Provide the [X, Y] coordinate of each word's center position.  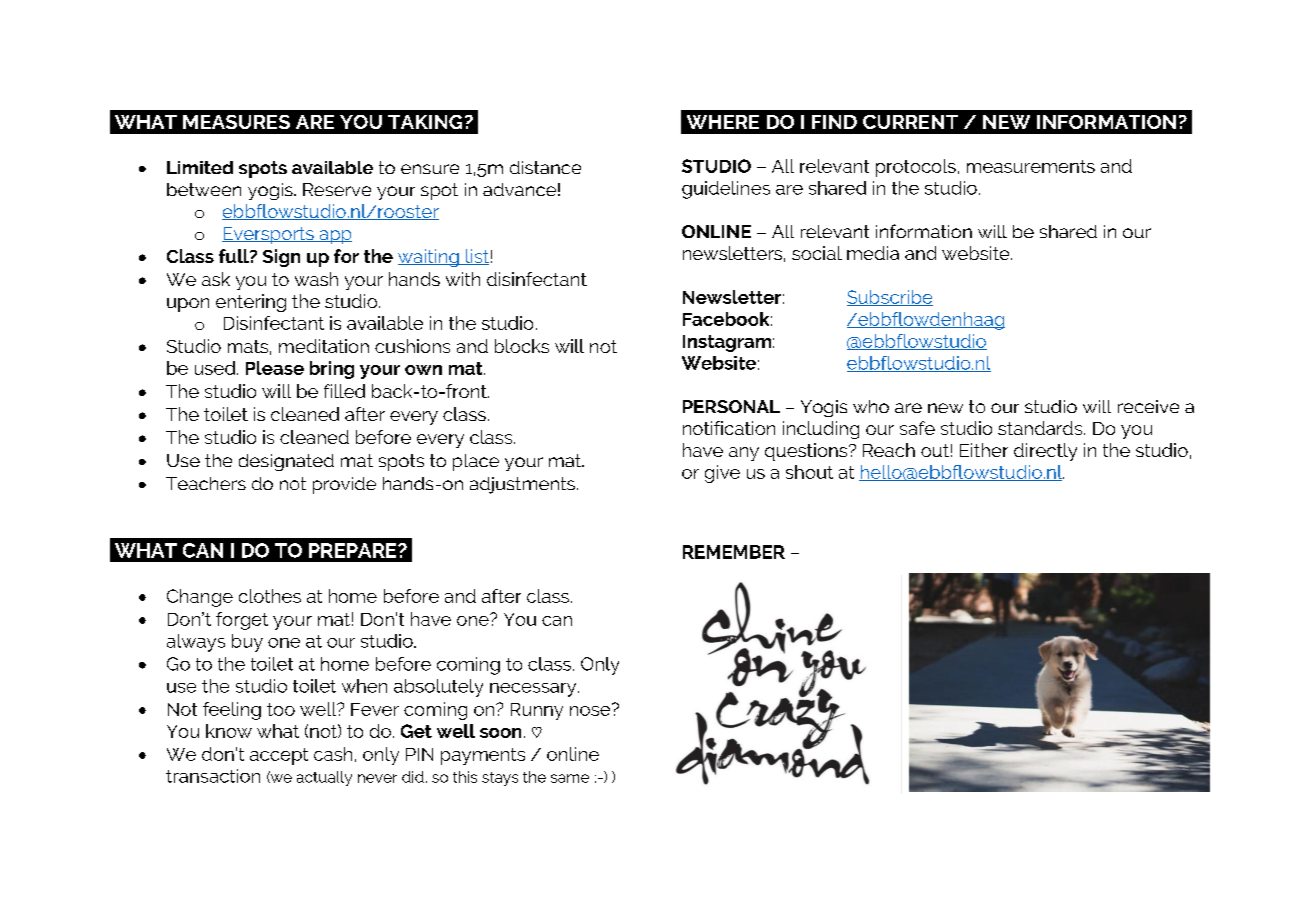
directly [1045, 452]
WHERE [723, 122]
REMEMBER [734, 552]
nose [591, 709]
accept [279, 756]
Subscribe [890, 298]
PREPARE [354, 550]
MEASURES [236, 122]
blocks [522, 346]
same [570, 778]
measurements [1031, 166]
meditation [324, 346]
